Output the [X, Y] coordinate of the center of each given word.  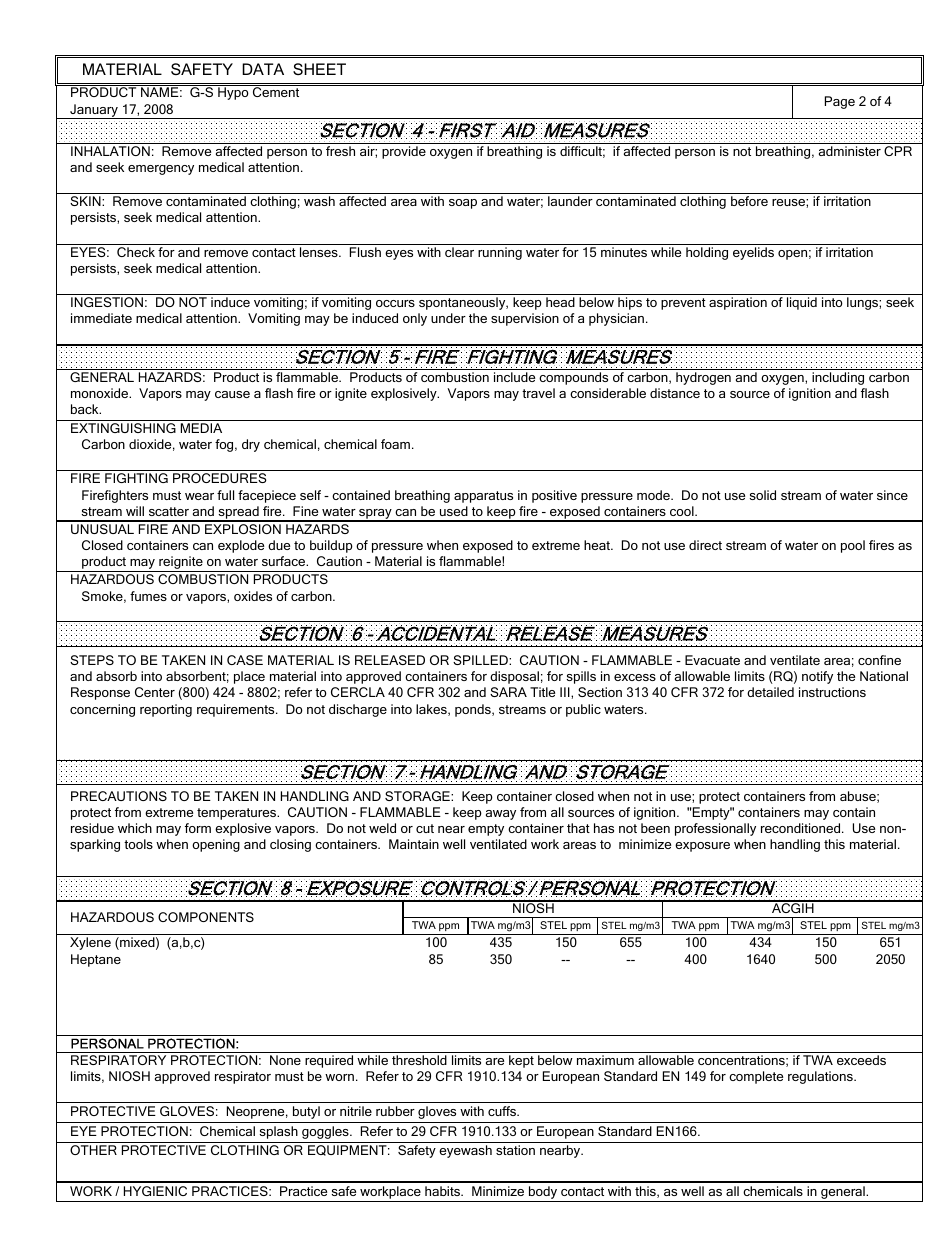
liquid [802, 303]
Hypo [233, 93]
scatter [169, 511]
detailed [770, 692]
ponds [474, 710]
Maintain [414, 844]
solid [763, 495]
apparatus [483, 497]
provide [404, 152]
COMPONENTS [206, 917]
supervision [525, 319]
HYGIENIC [155, 1191]
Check [136, 252]
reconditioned [802, 828]
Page [840, 102]
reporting [166, 710]
